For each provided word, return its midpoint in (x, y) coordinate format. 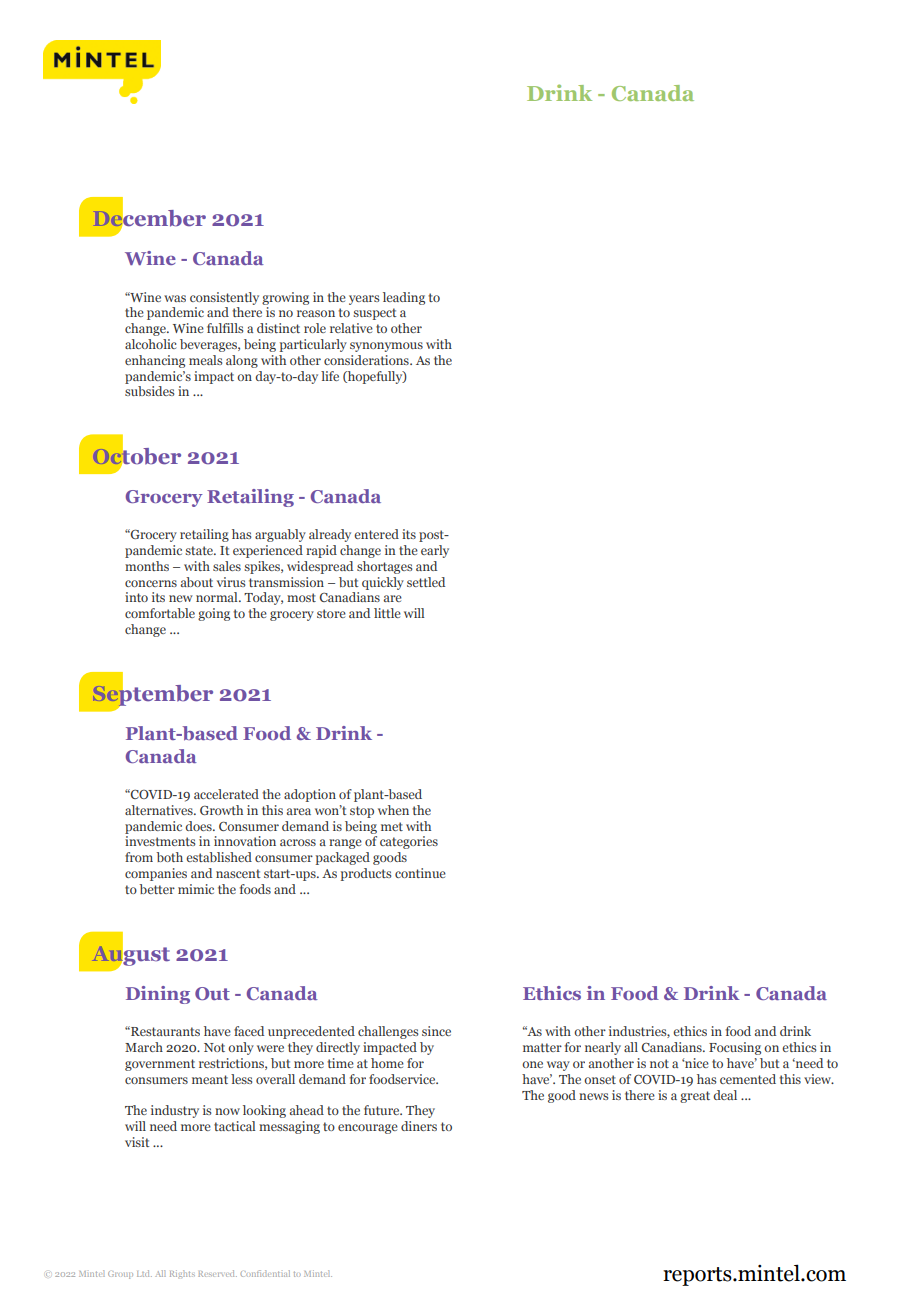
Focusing (735, 1048)
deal (725, 1095)
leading (404, 298)
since (436, 1031)
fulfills (225, 328)
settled (426, 582)
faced (249, 1031)
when (393, 810)
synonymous (386, 347)
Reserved (217, 1273)
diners (419, 1126)
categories (409, 842)
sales (227, 566)
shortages (384, 567)
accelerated (226, 794)
